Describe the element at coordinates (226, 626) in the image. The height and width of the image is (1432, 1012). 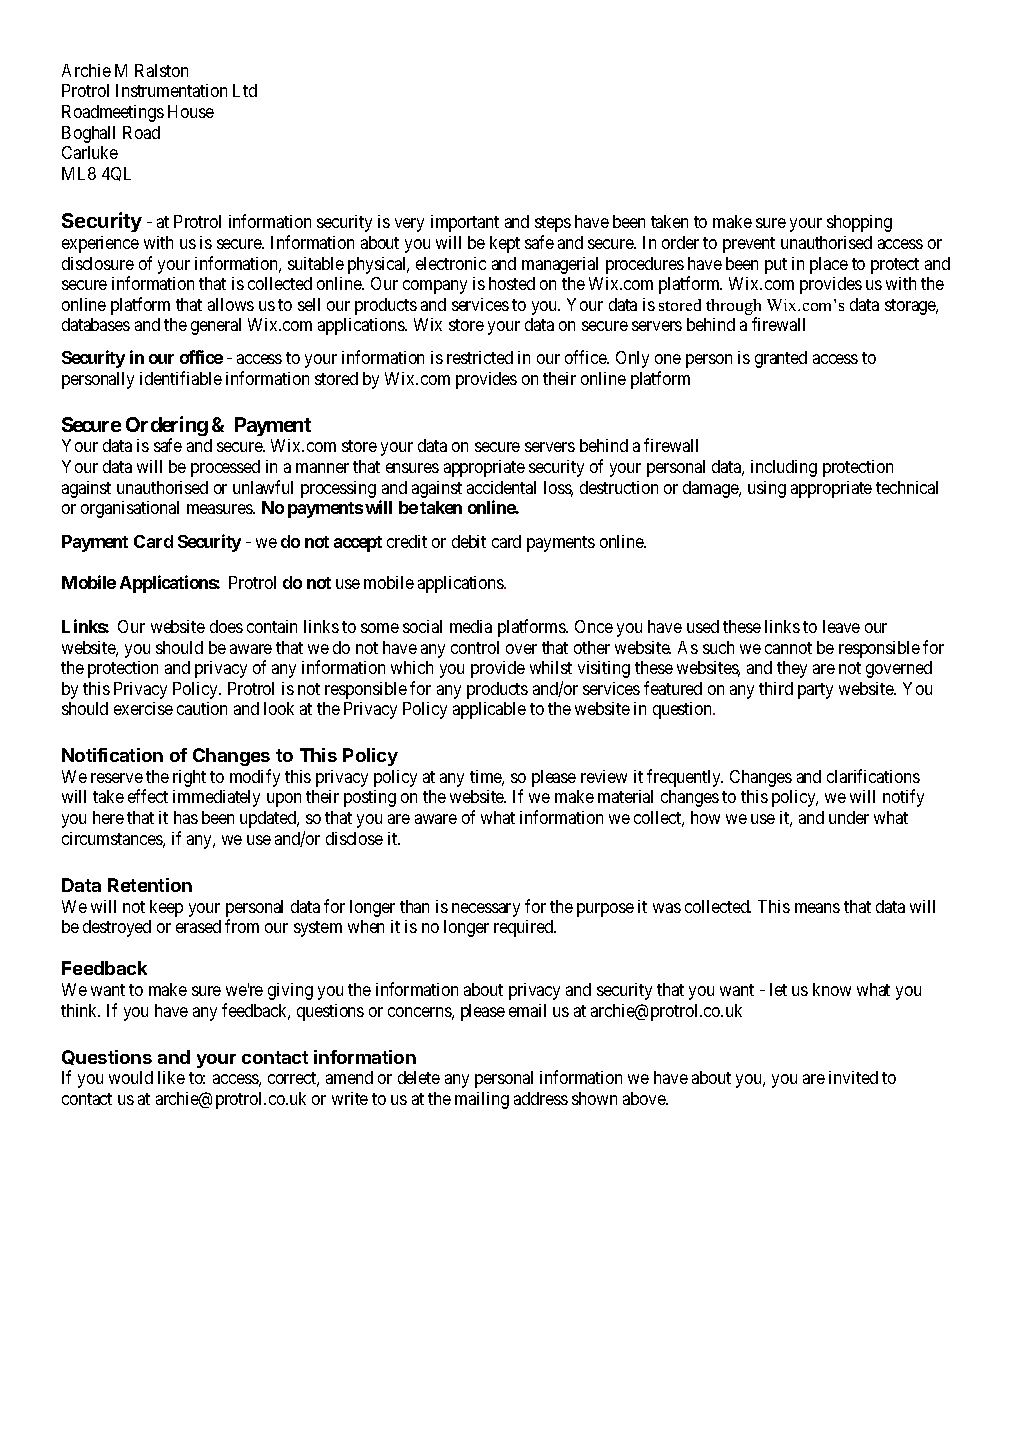
I see `does` at that location.
